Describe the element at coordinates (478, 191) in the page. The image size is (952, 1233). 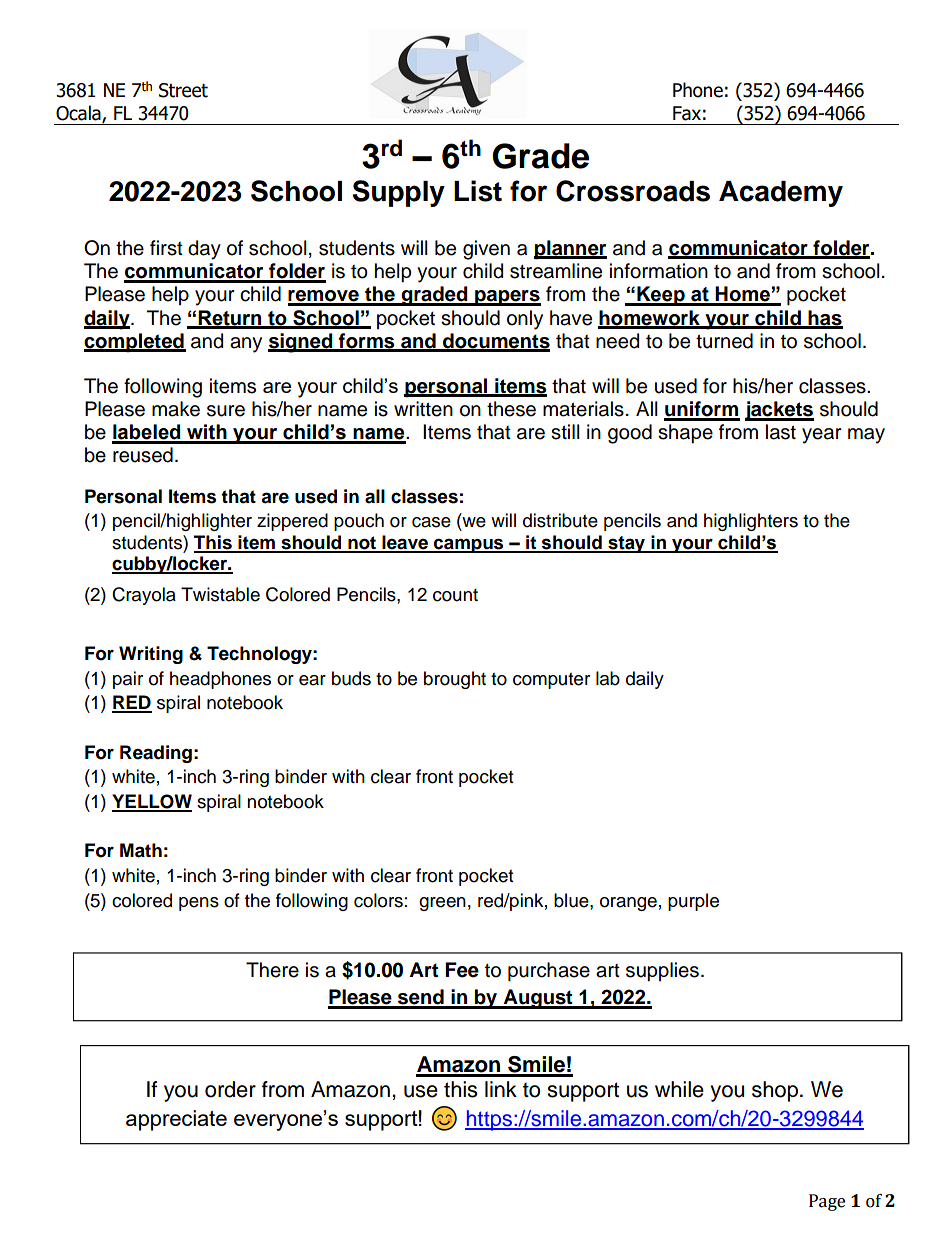
I see `List` at that location.
